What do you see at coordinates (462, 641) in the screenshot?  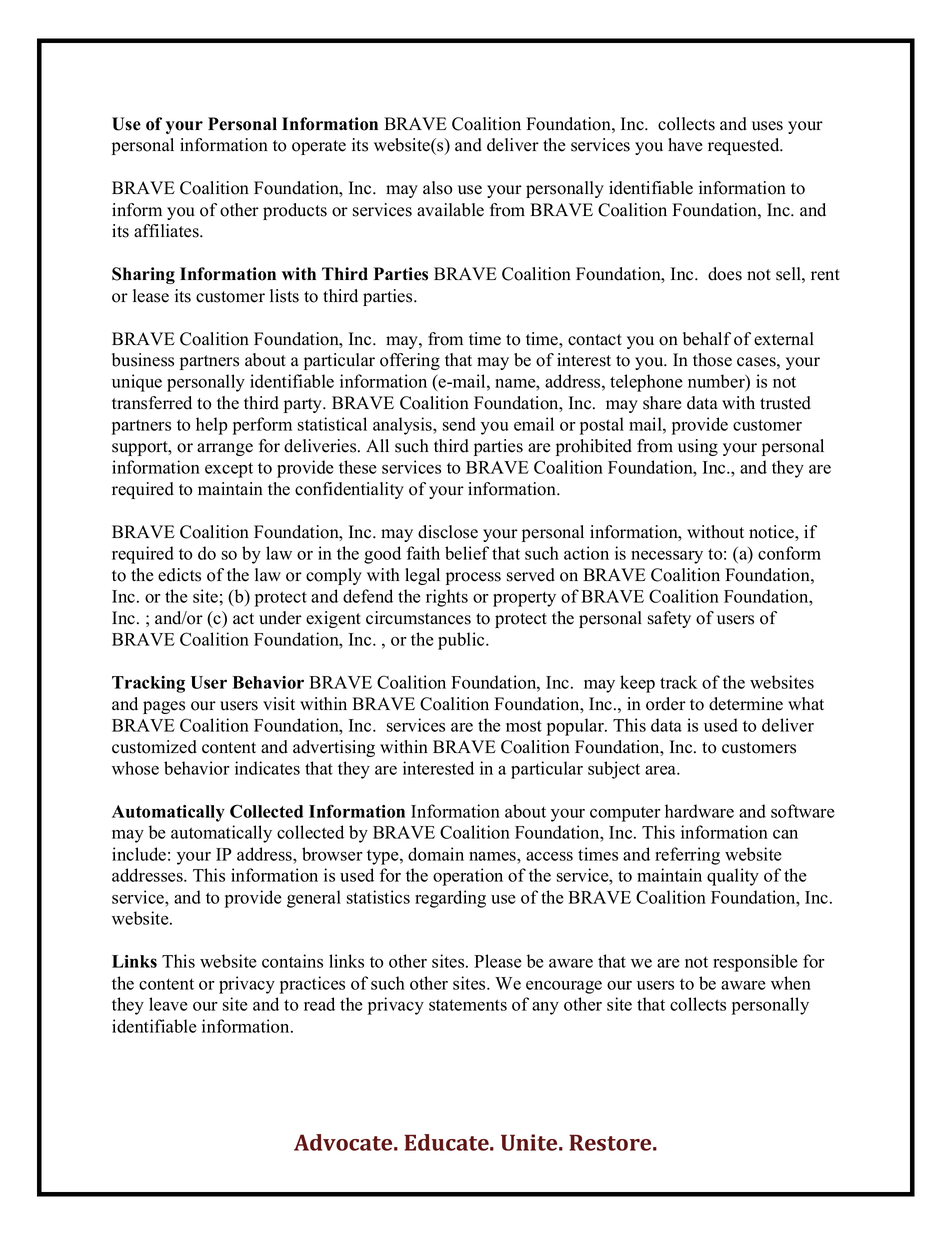 I see `public` at bounding box center [462, 641].
